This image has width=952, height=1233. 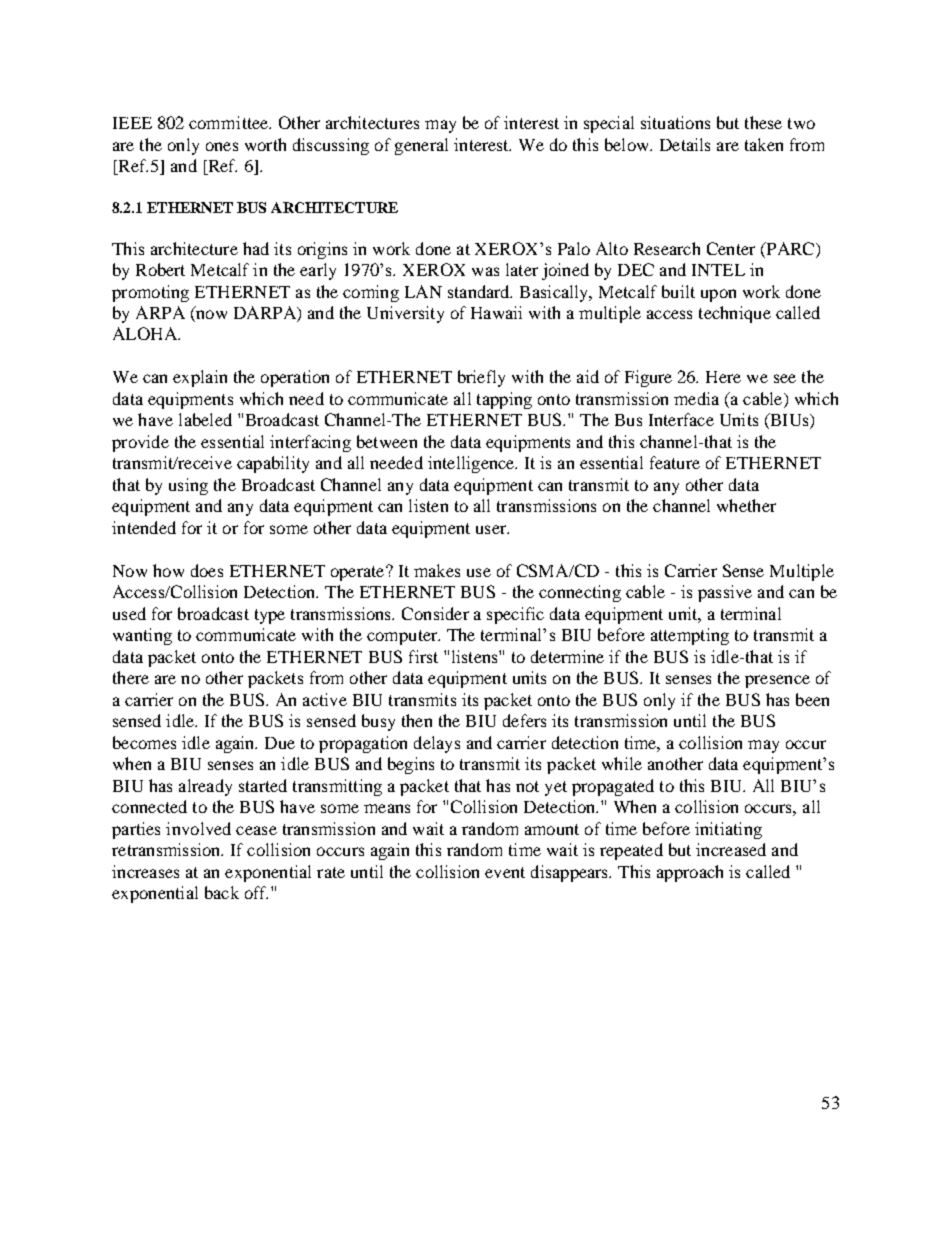 What do you see at coordinates (735, 314) in the image?
I see `technique` at bounding box center [735, 314].
